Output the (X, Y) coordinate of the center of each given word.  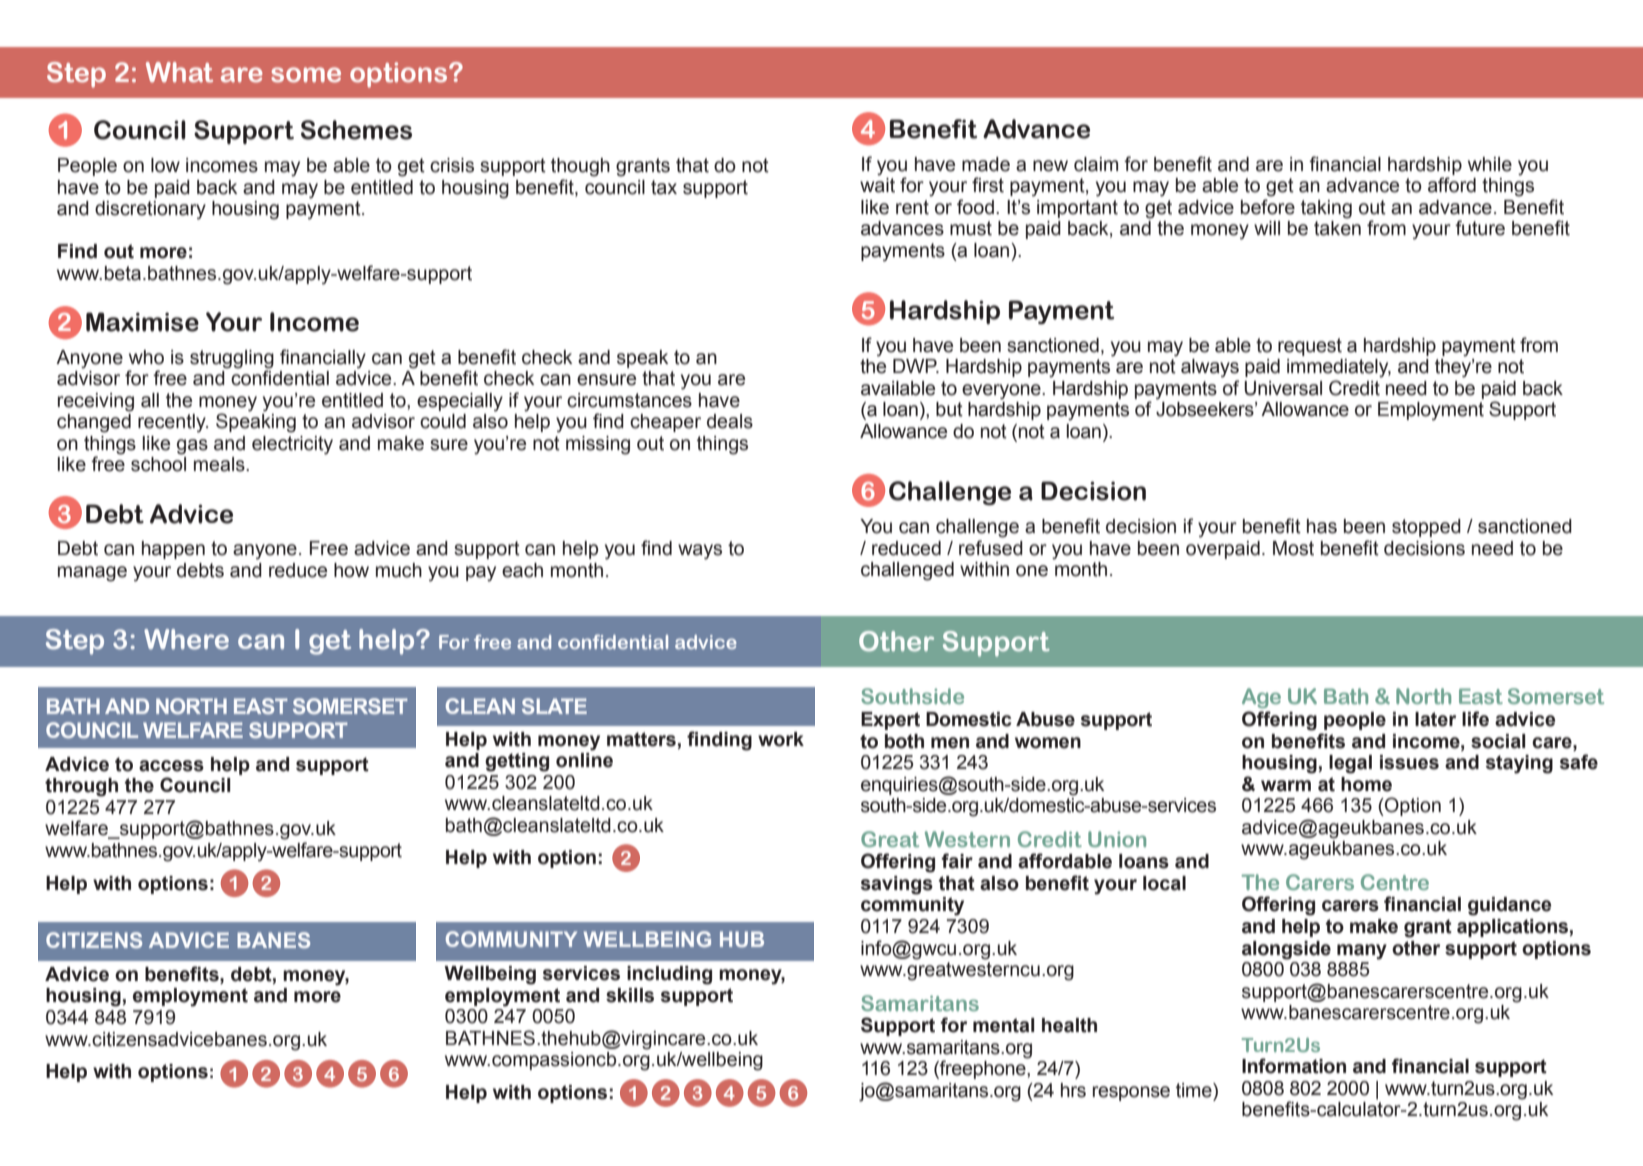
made (986, 164)
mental (1003, 1025)
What (179, 72)
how (351, 570)
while (1490, 164)
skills (630, 995)
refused (991, 548)
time (1195, 1090)
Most (1293, 548)
